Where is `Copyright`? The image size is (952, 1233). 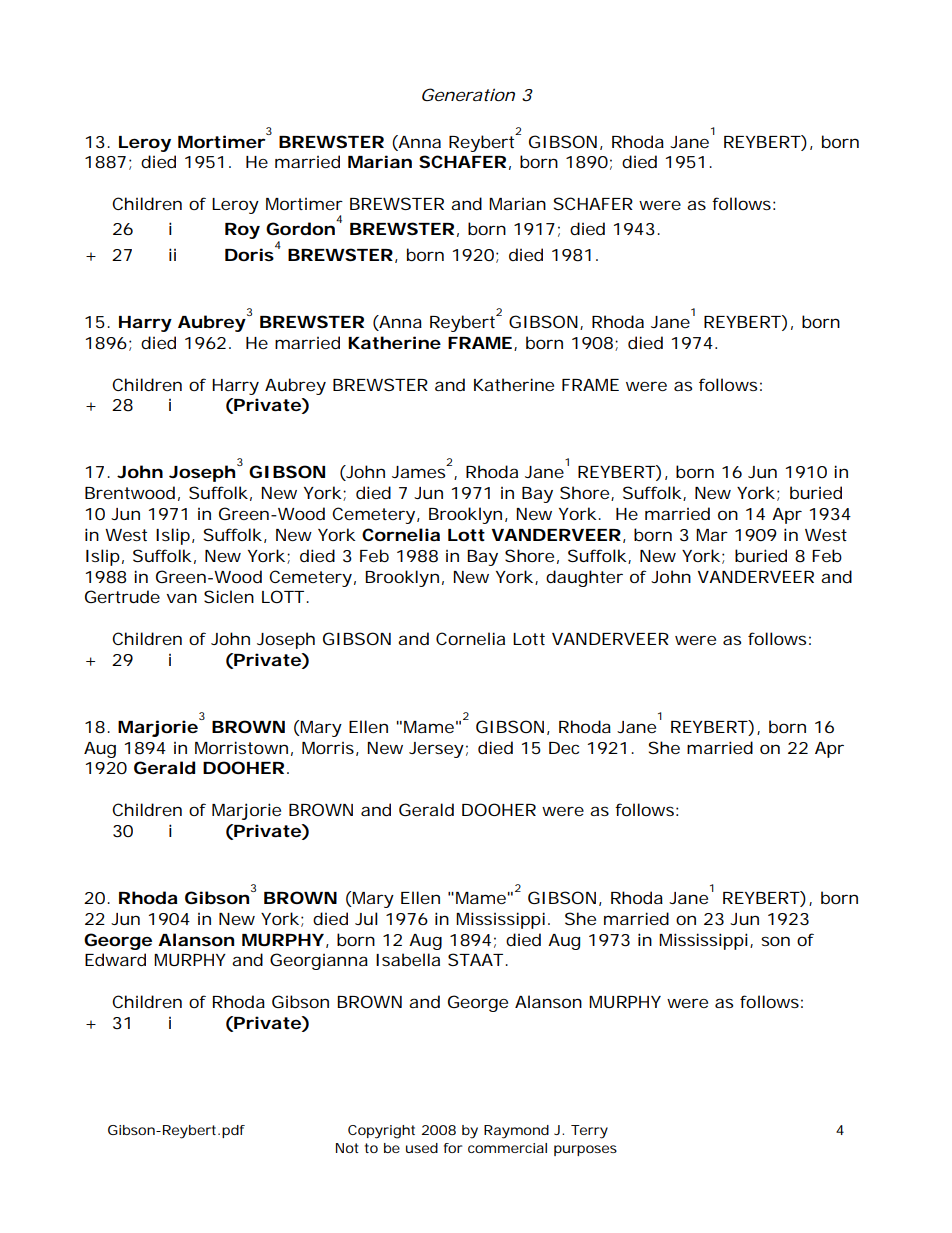
Copyright is located at coordinates (381, 1132).
